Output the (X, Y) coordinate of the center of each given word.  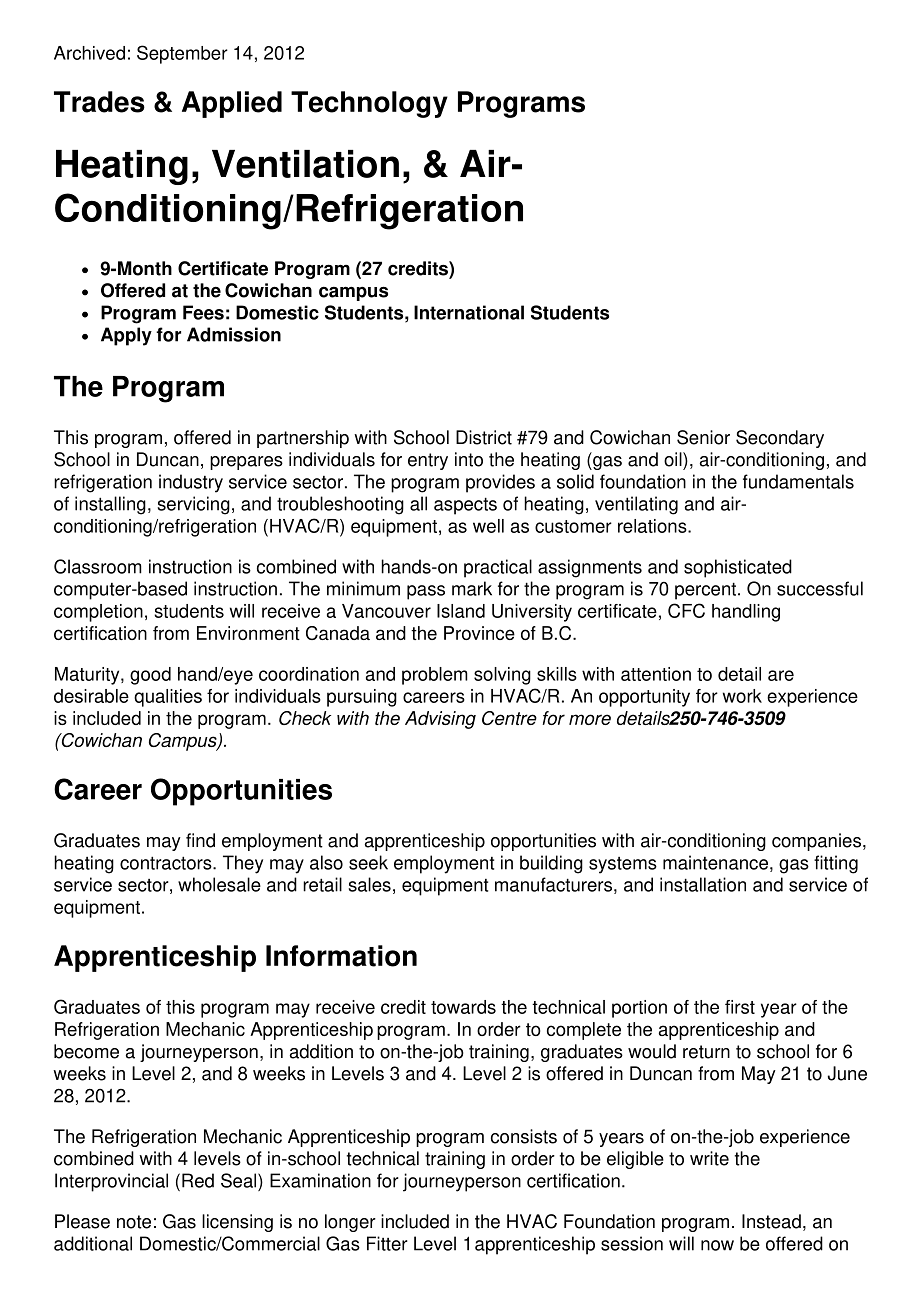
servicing (193, 505)
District (484, 437)
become (86, 1051)
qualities (168, 698)
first (740, 1007)
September (182, 54)
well (488, 526)
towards (463, 1007)
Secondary (780, 439)
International (469, 312)
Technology (369, 104)
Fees (203, 312)
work (742, 696)
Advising (440, 720)
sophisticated (738, 568)
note (134, 1222)
